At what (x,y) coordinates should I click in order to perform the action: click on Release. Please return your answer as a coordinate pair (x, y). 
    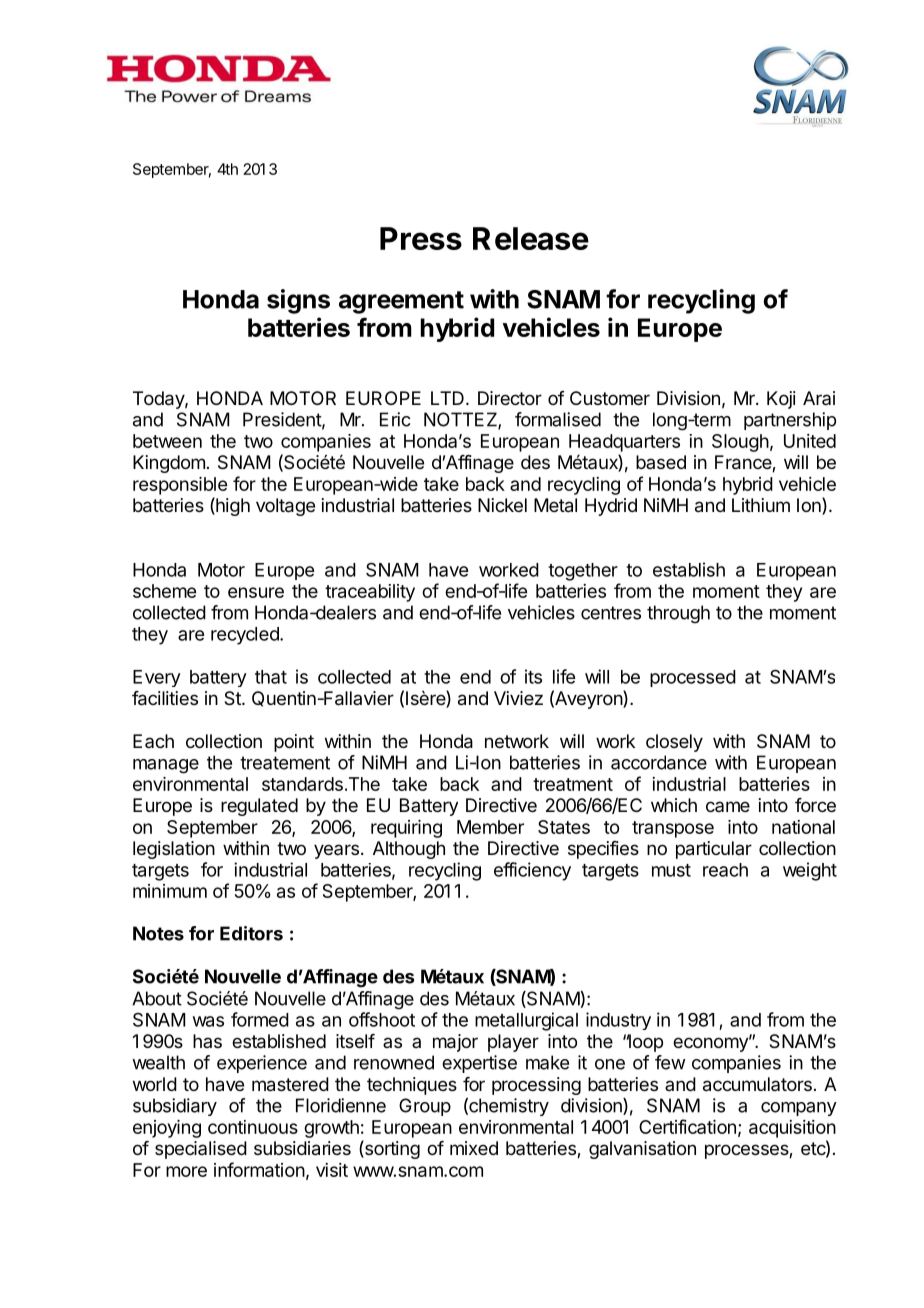
    Looking at the image, I should click on (531, 238).
